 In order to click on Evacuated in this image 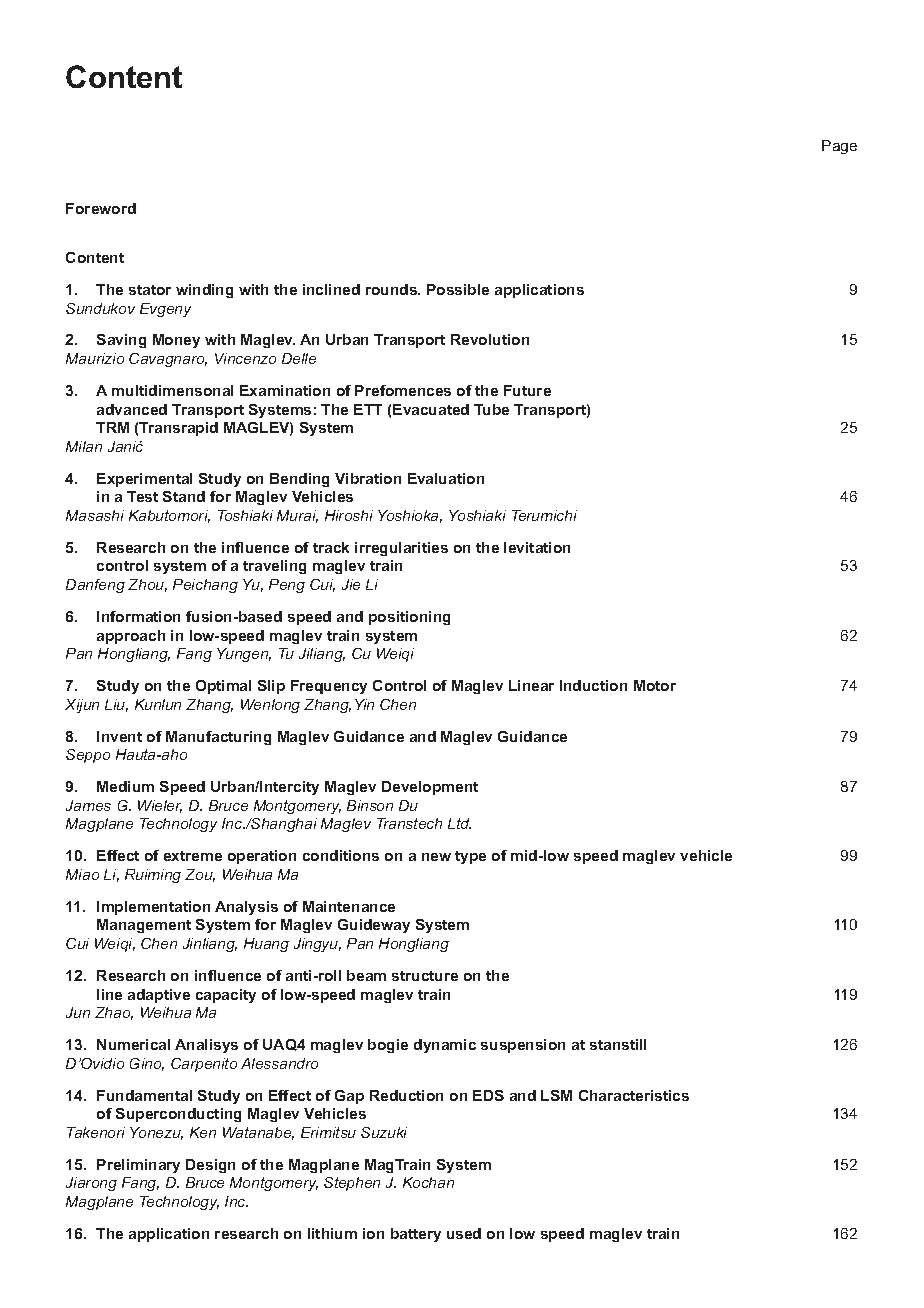, I will do `click(431, 409)`.
